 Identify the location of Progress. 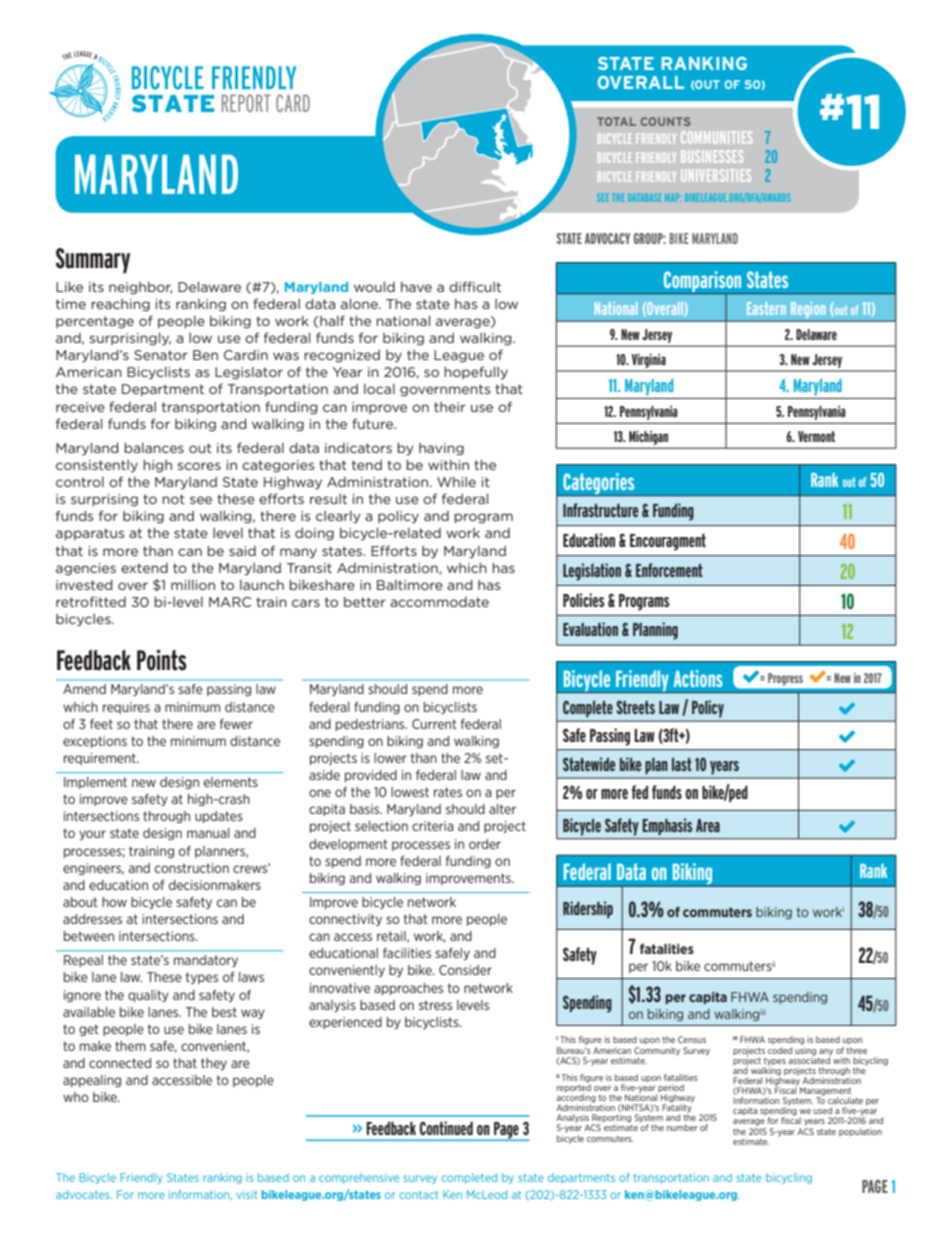
(785, 679).
